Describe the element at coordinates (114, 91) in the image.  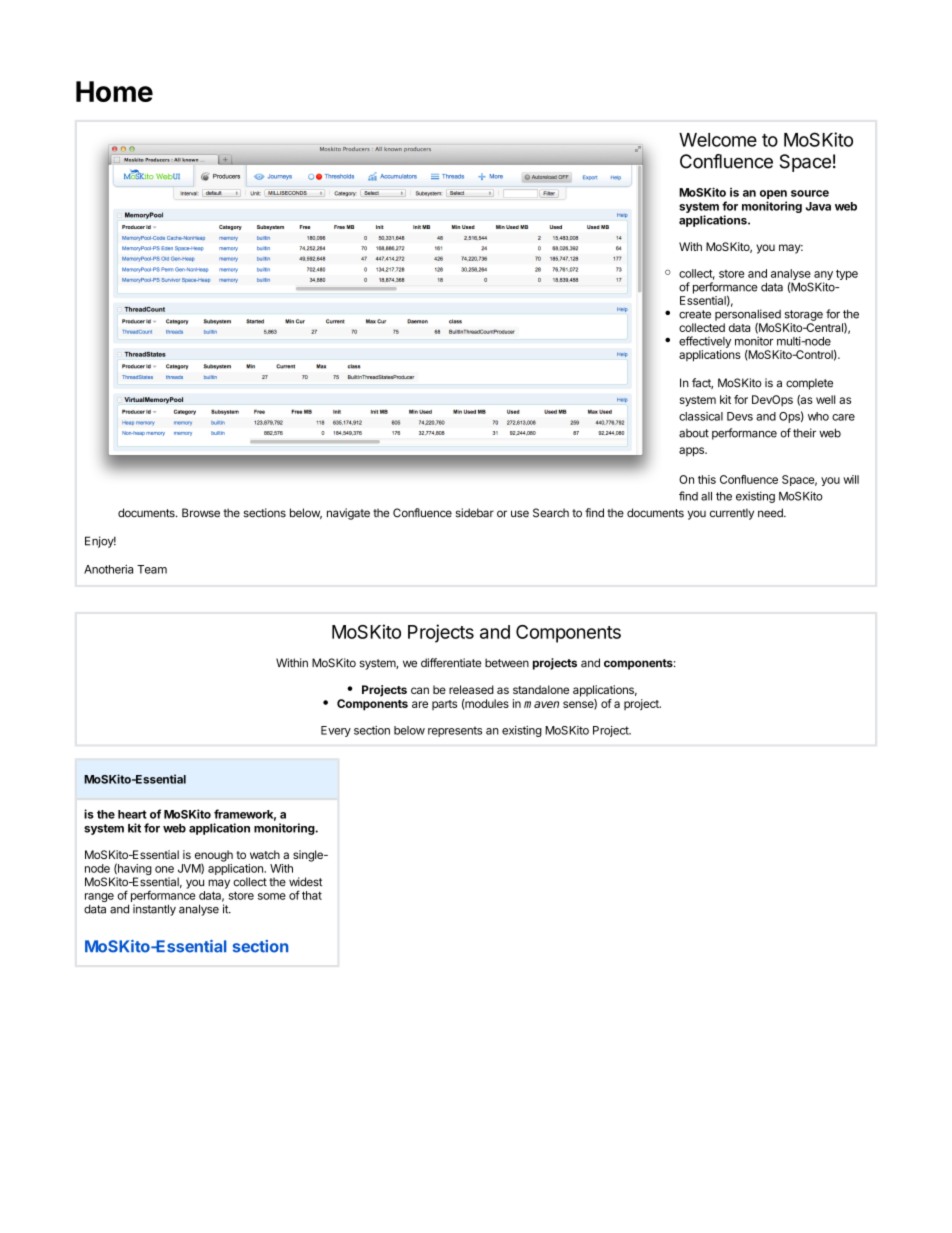
I see `Home` at that location.
